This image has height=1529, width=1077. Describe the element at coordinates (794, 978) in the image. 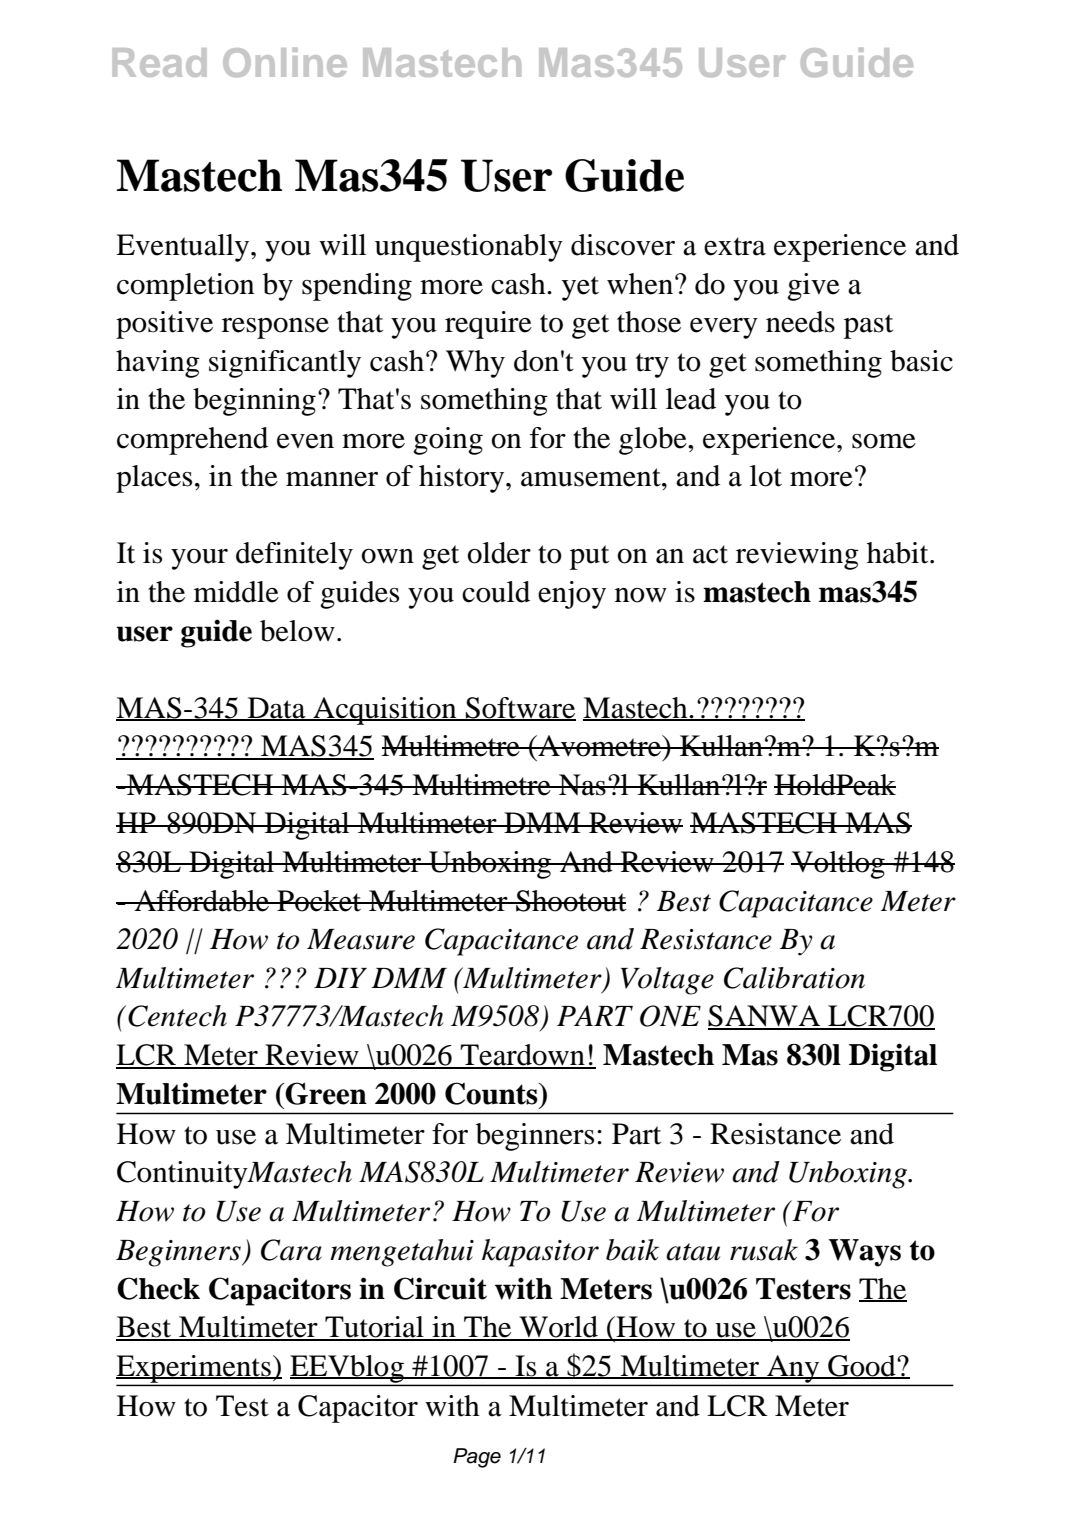

I see `Calibration` at that location.
